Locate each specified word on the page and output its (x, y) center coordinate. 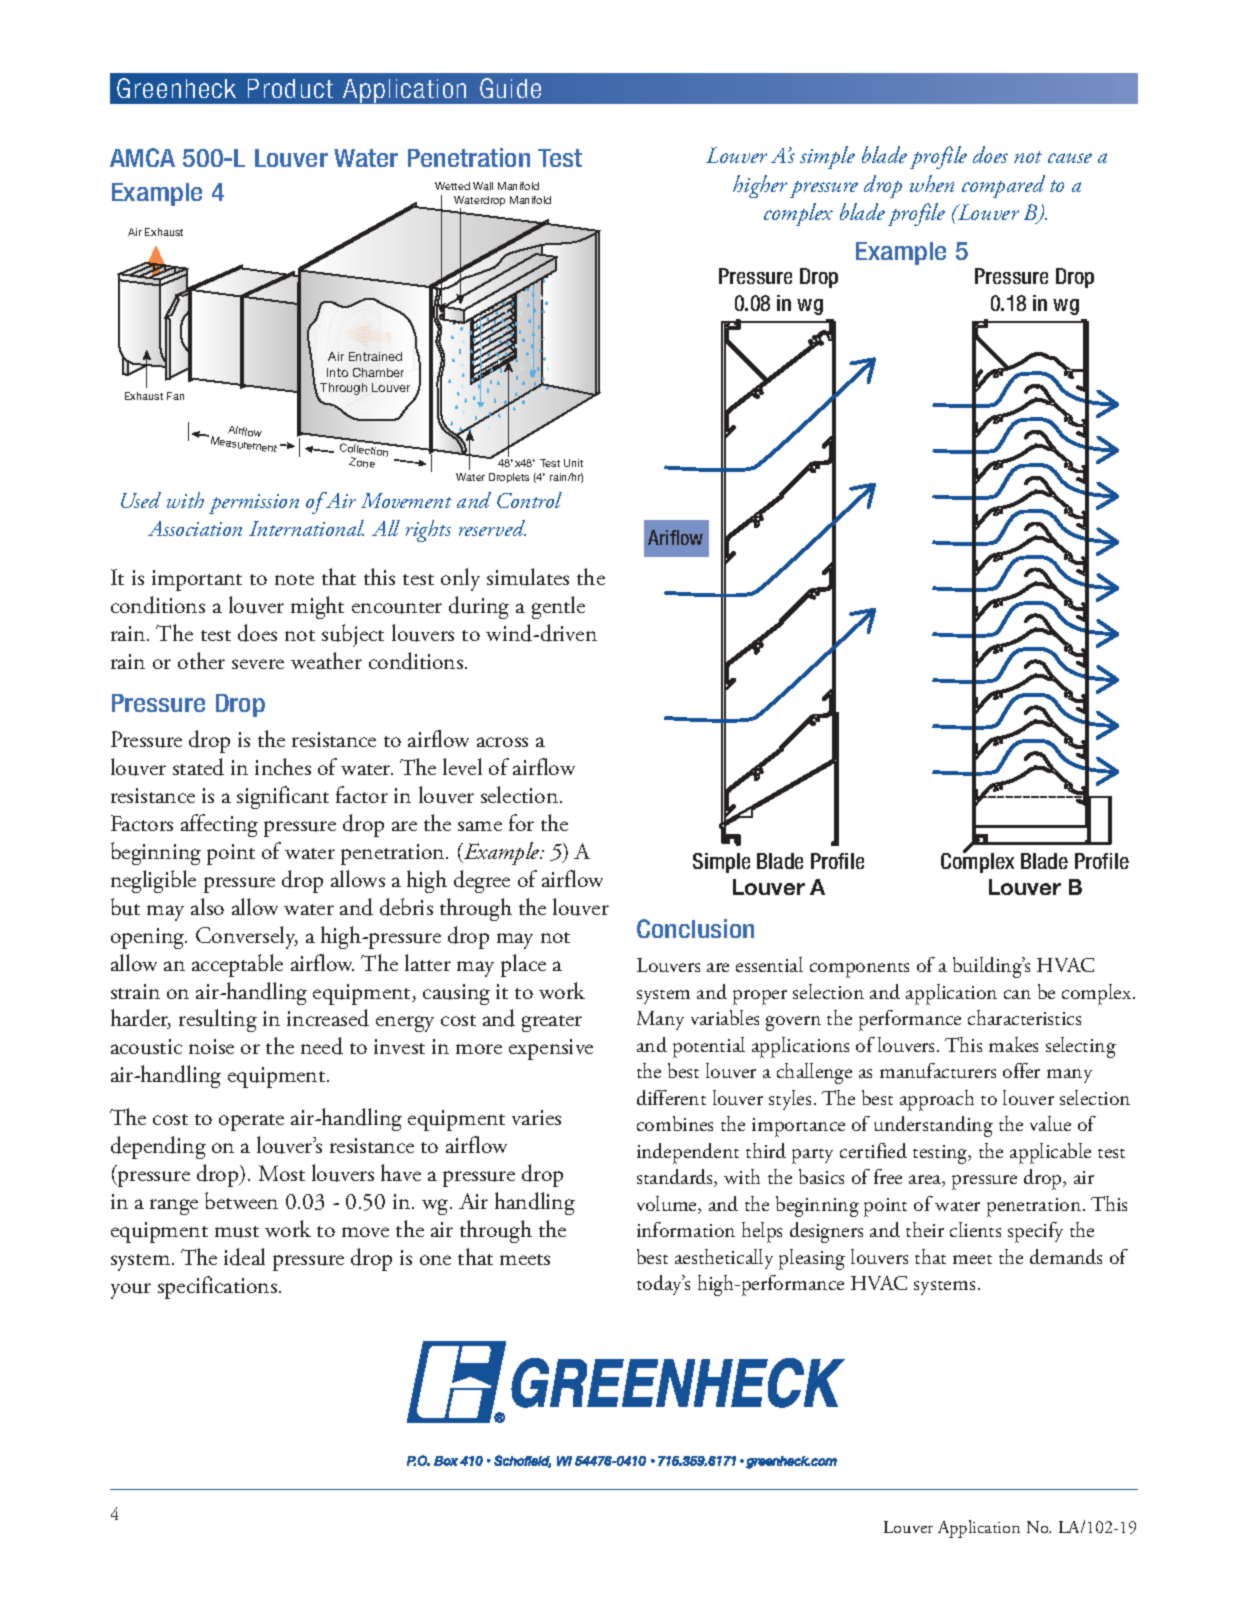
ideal (244, 1257)
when (932, 183)
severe (258, 664)
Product (290, 88)
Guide (510, 88)
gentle (558, 607)
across (502, 742)
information (686, 1229)
